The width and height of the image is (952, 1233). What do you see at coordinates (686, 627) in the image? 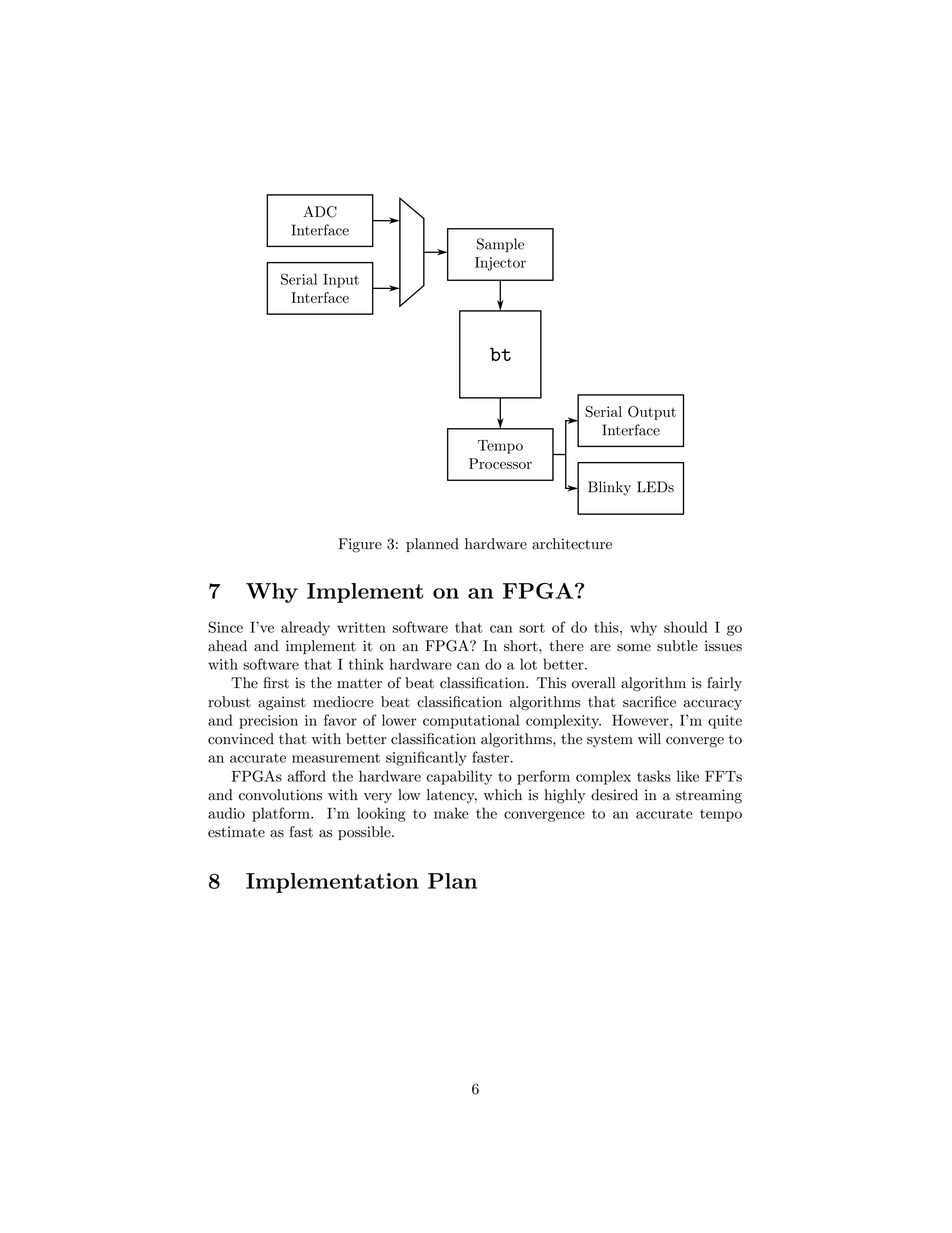
I see `should` at bounding box center [686, 627].
